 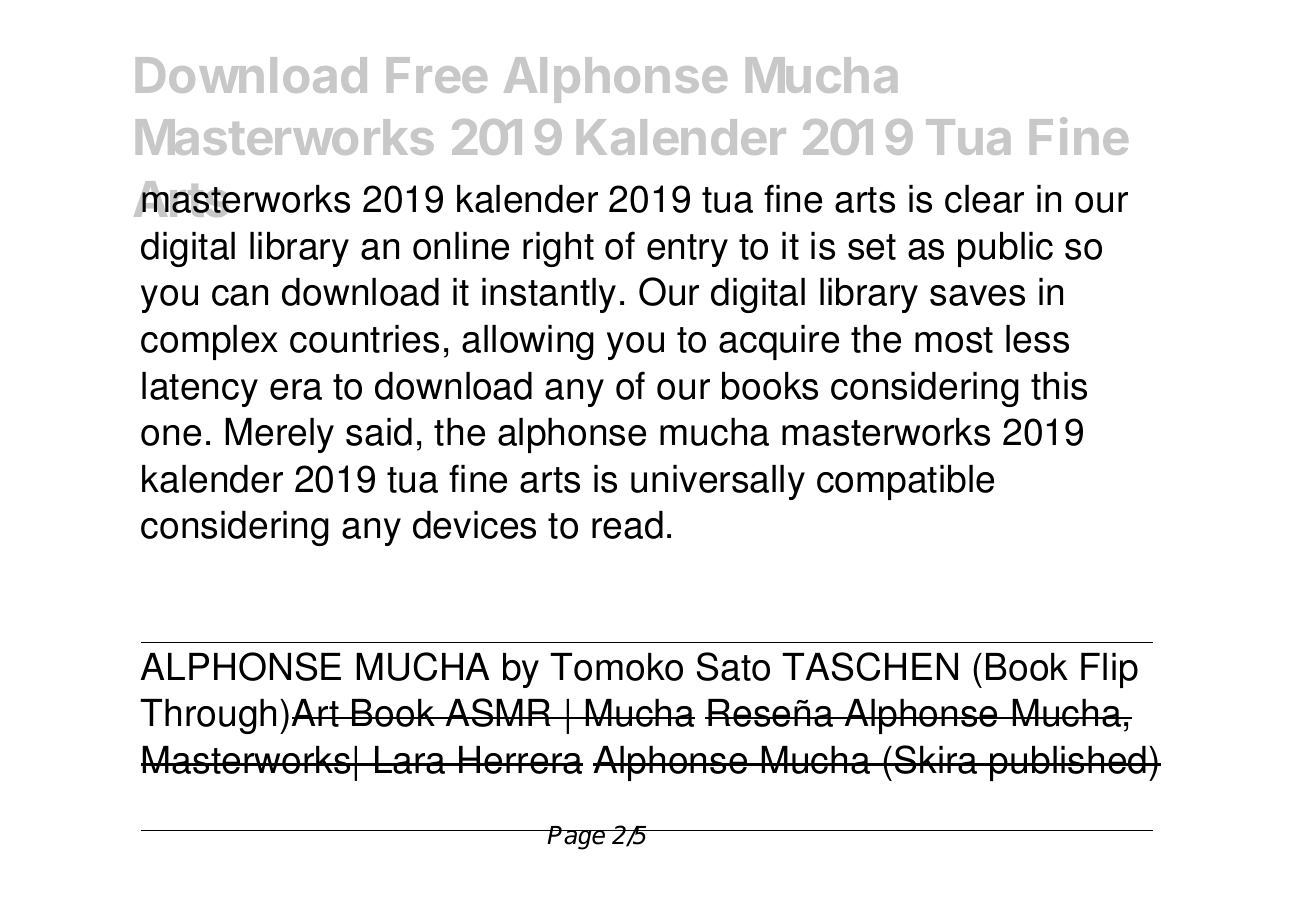 I want to click on can, so click(x=240, y=295).
